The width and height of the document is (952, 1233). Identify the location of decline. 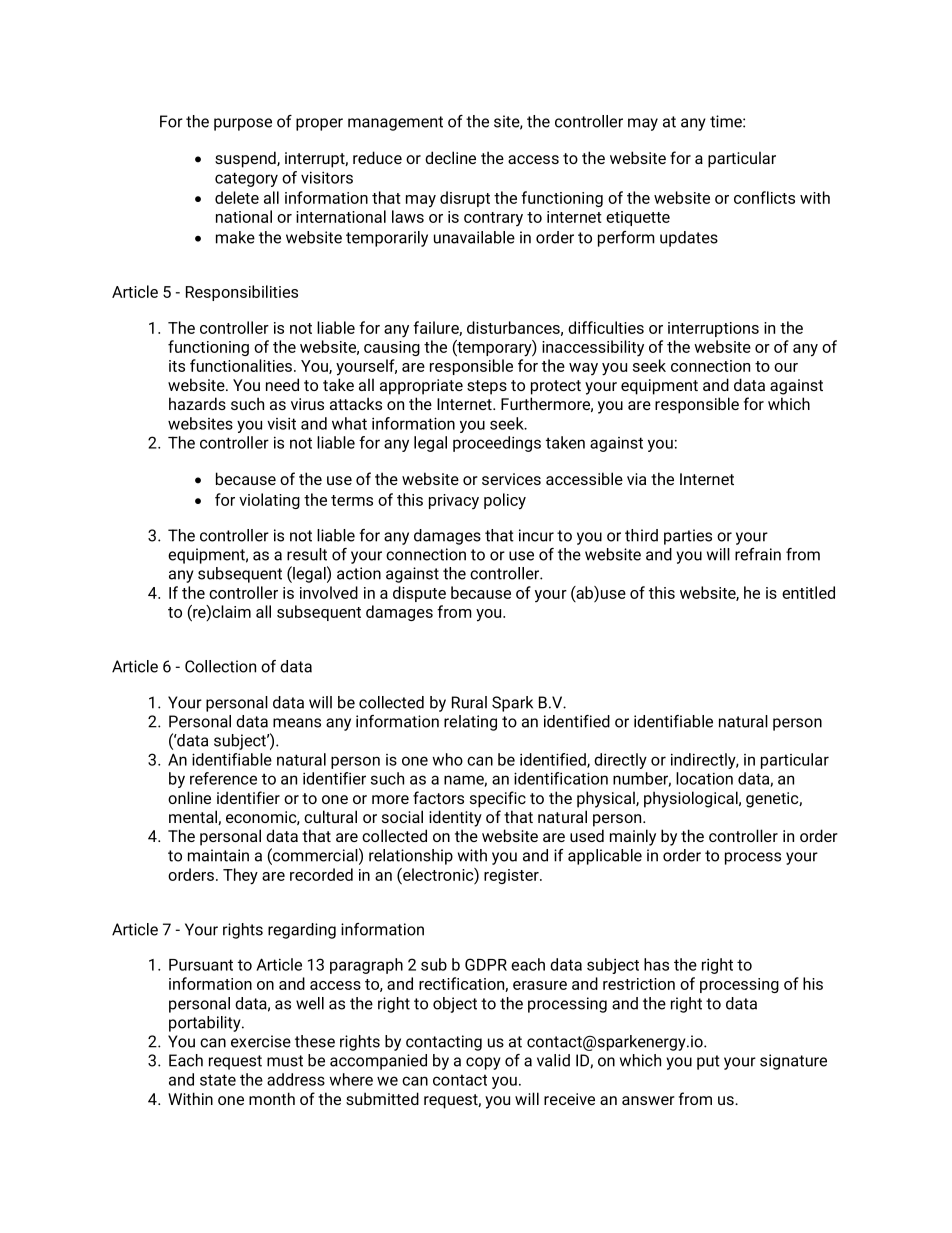
(450, 157).
